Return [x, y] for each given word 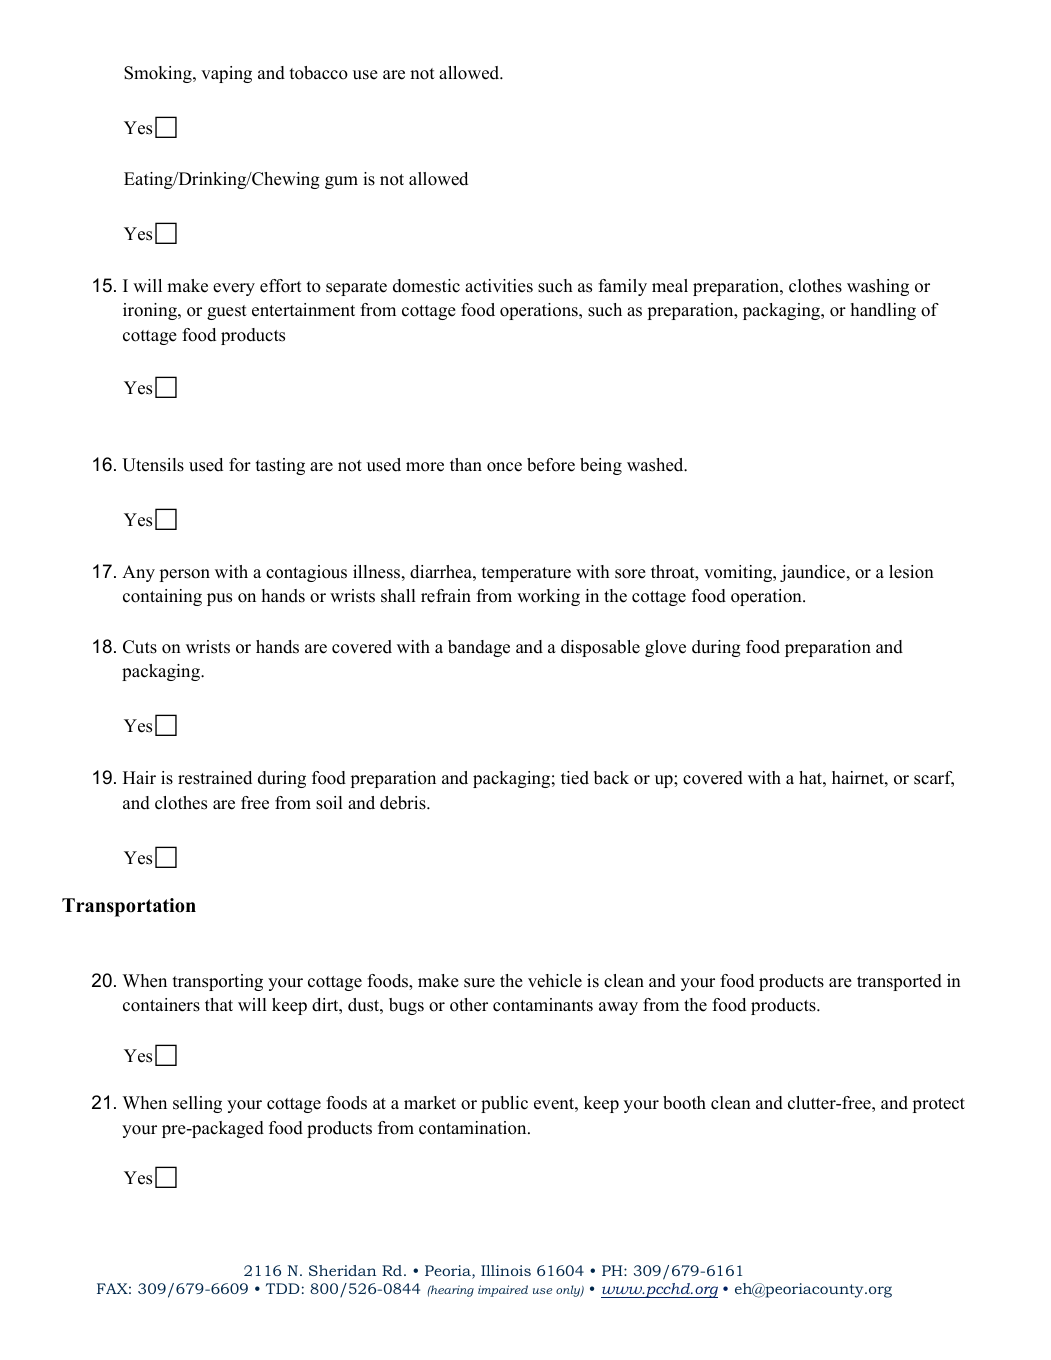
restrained [215, 778]
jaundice [814, 573]
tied [575, 778]
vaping [226, 74]
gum [341, 182]
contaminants [543, 1005]
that [219, 1004]
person [185, 575]
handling [883, 311]
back [611, 778]
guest [227, 312]
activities [499, 286]
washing [878, 287]
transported [899, 982]
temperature [526, 574]
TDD [283, 1288]
